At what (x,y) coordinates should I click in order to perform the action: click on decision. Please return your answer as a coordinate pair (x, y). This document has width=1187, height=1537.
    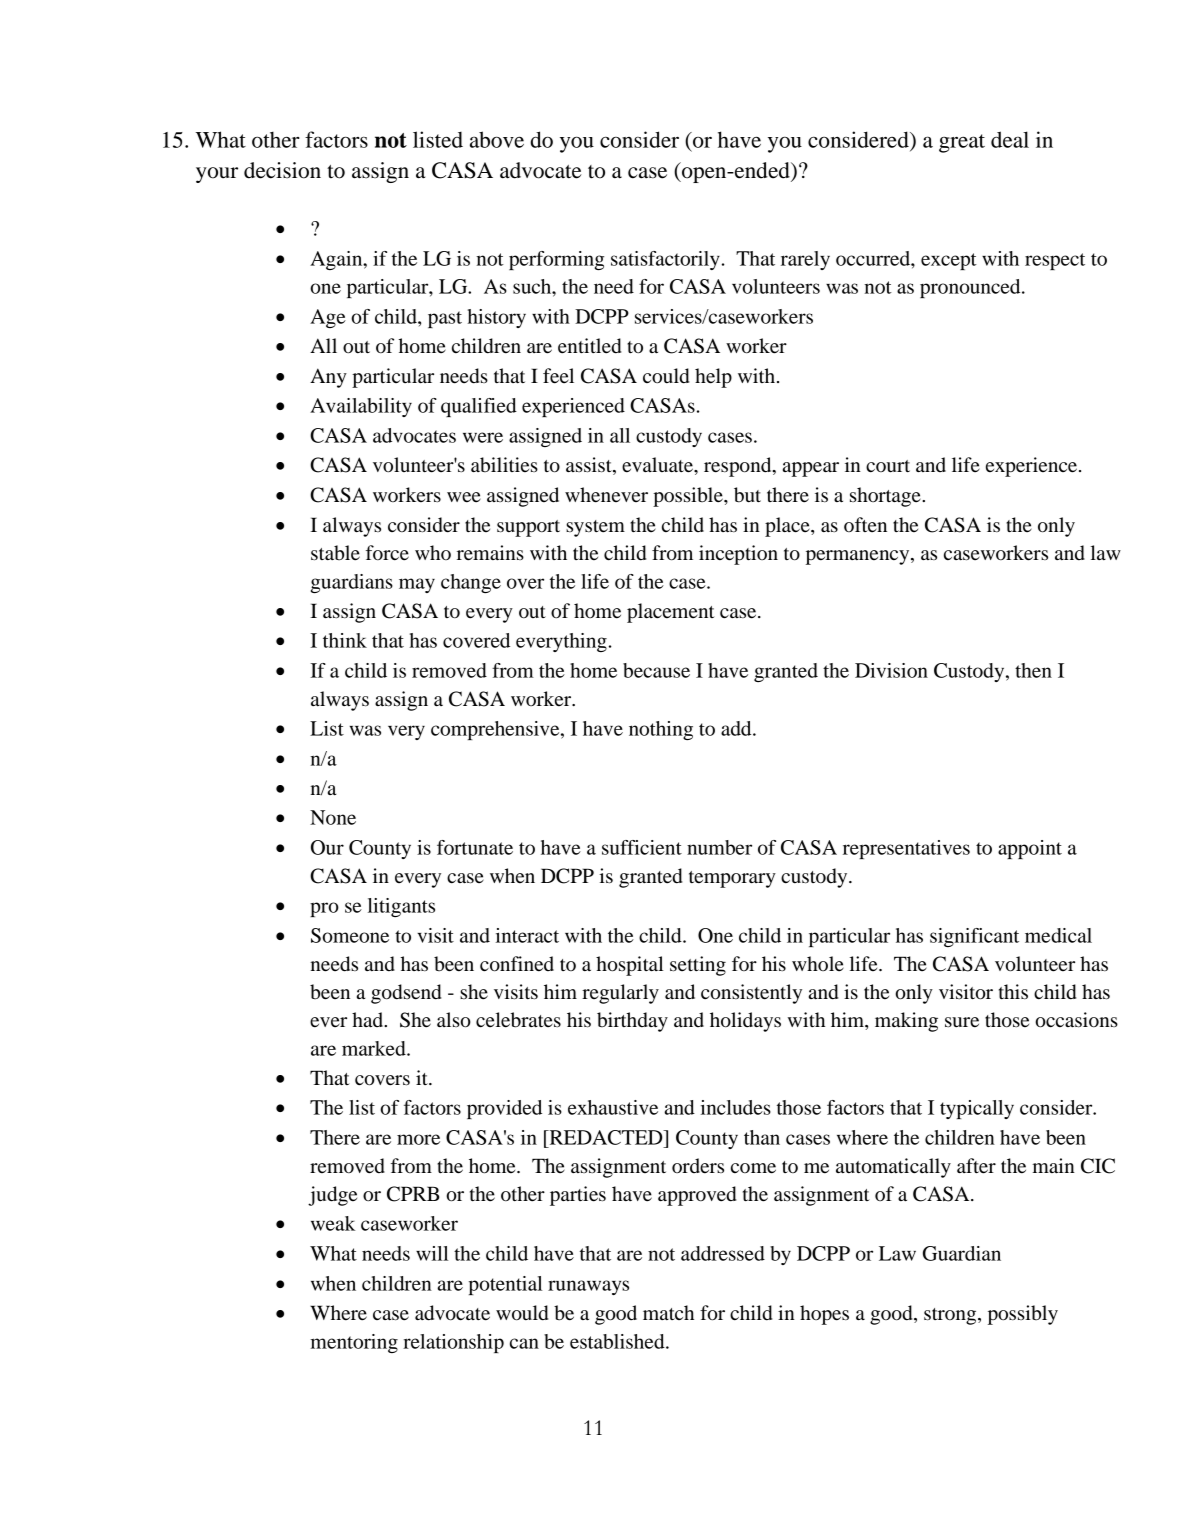
    Looking at the image, I should click on (282, 170).
